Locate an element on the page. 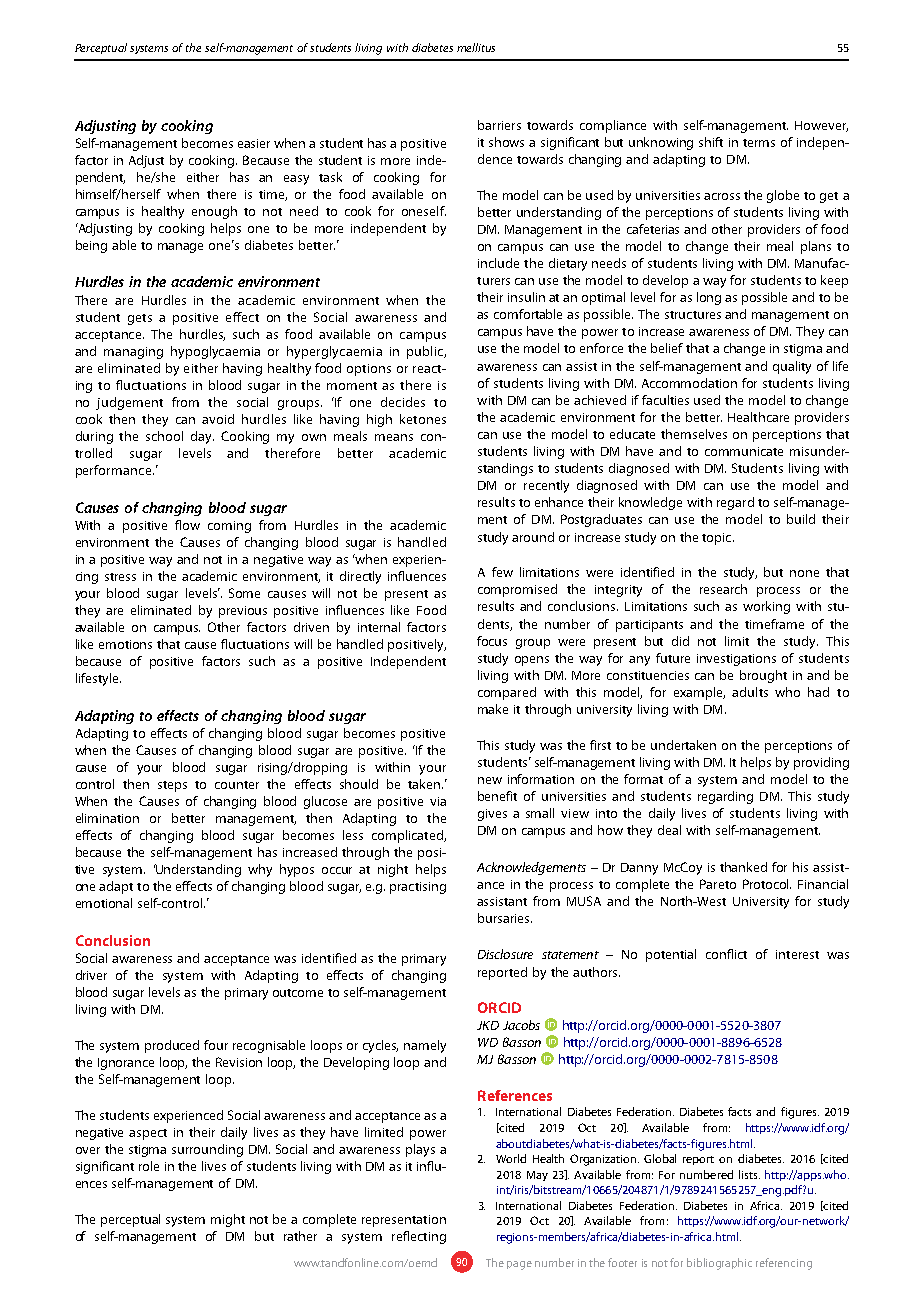 Image resolution: width=924 pixels, height=1308 pixels. mellitus is located at coordinates (476, 47).
